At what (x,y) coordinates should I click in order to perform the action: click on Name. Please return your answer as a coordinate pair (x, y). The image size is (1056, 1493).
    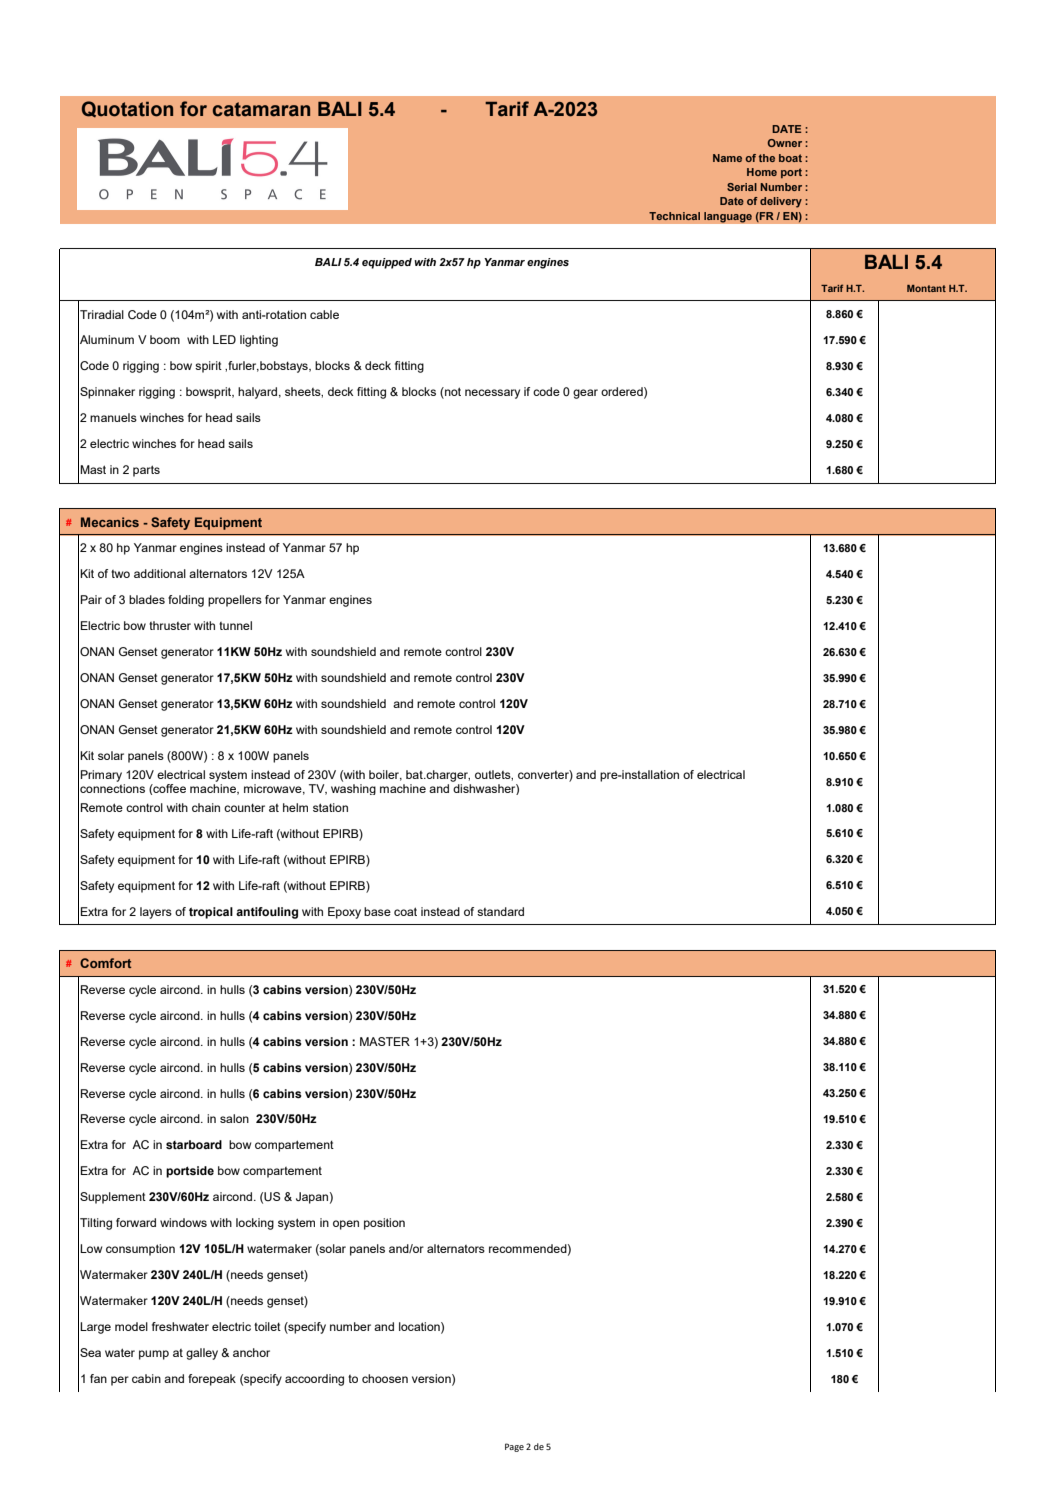
    Looking at the image, I should click on (727, 158).
